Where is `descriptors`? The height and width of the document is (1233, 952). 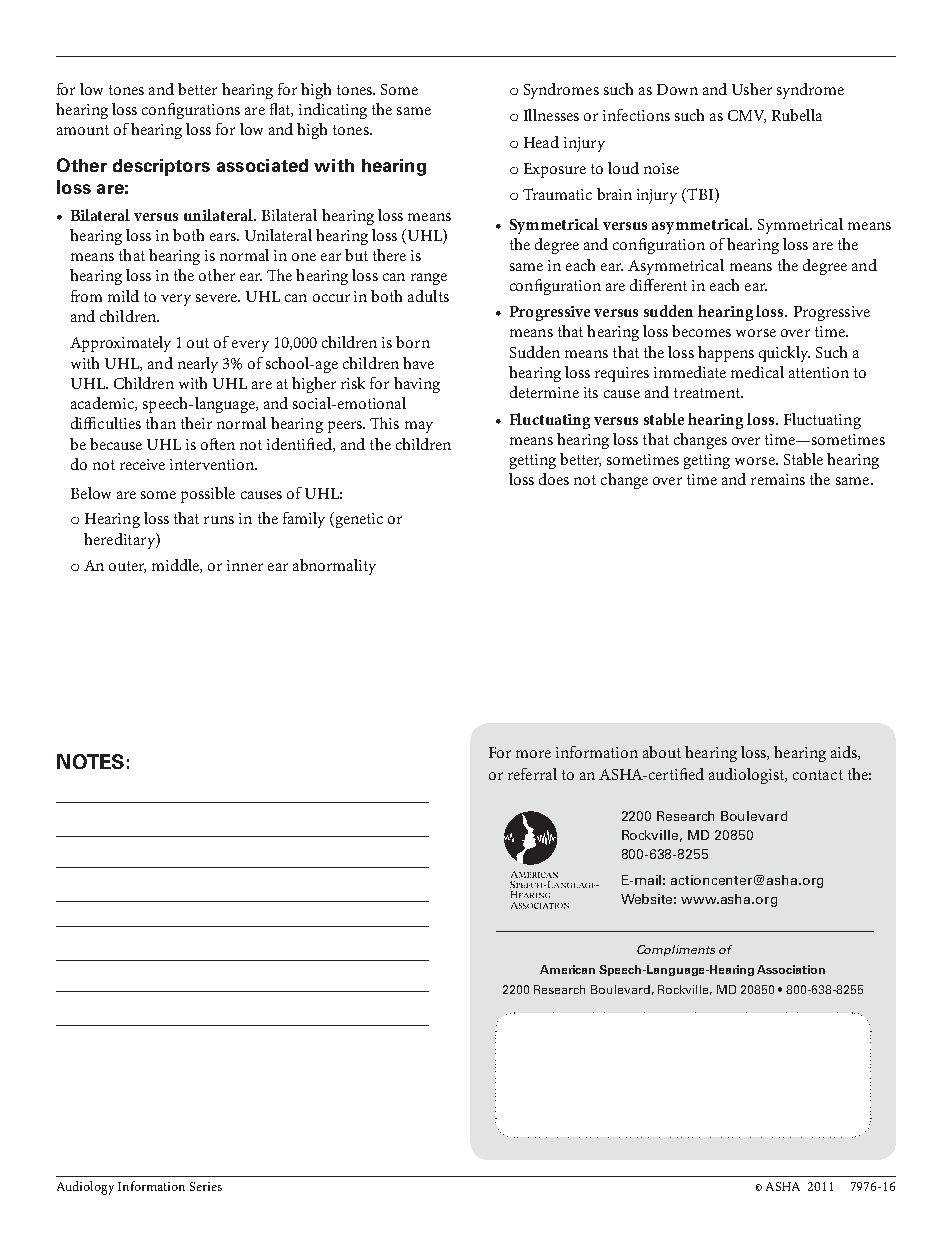
descriptors is located at coordinates (161, 167).
